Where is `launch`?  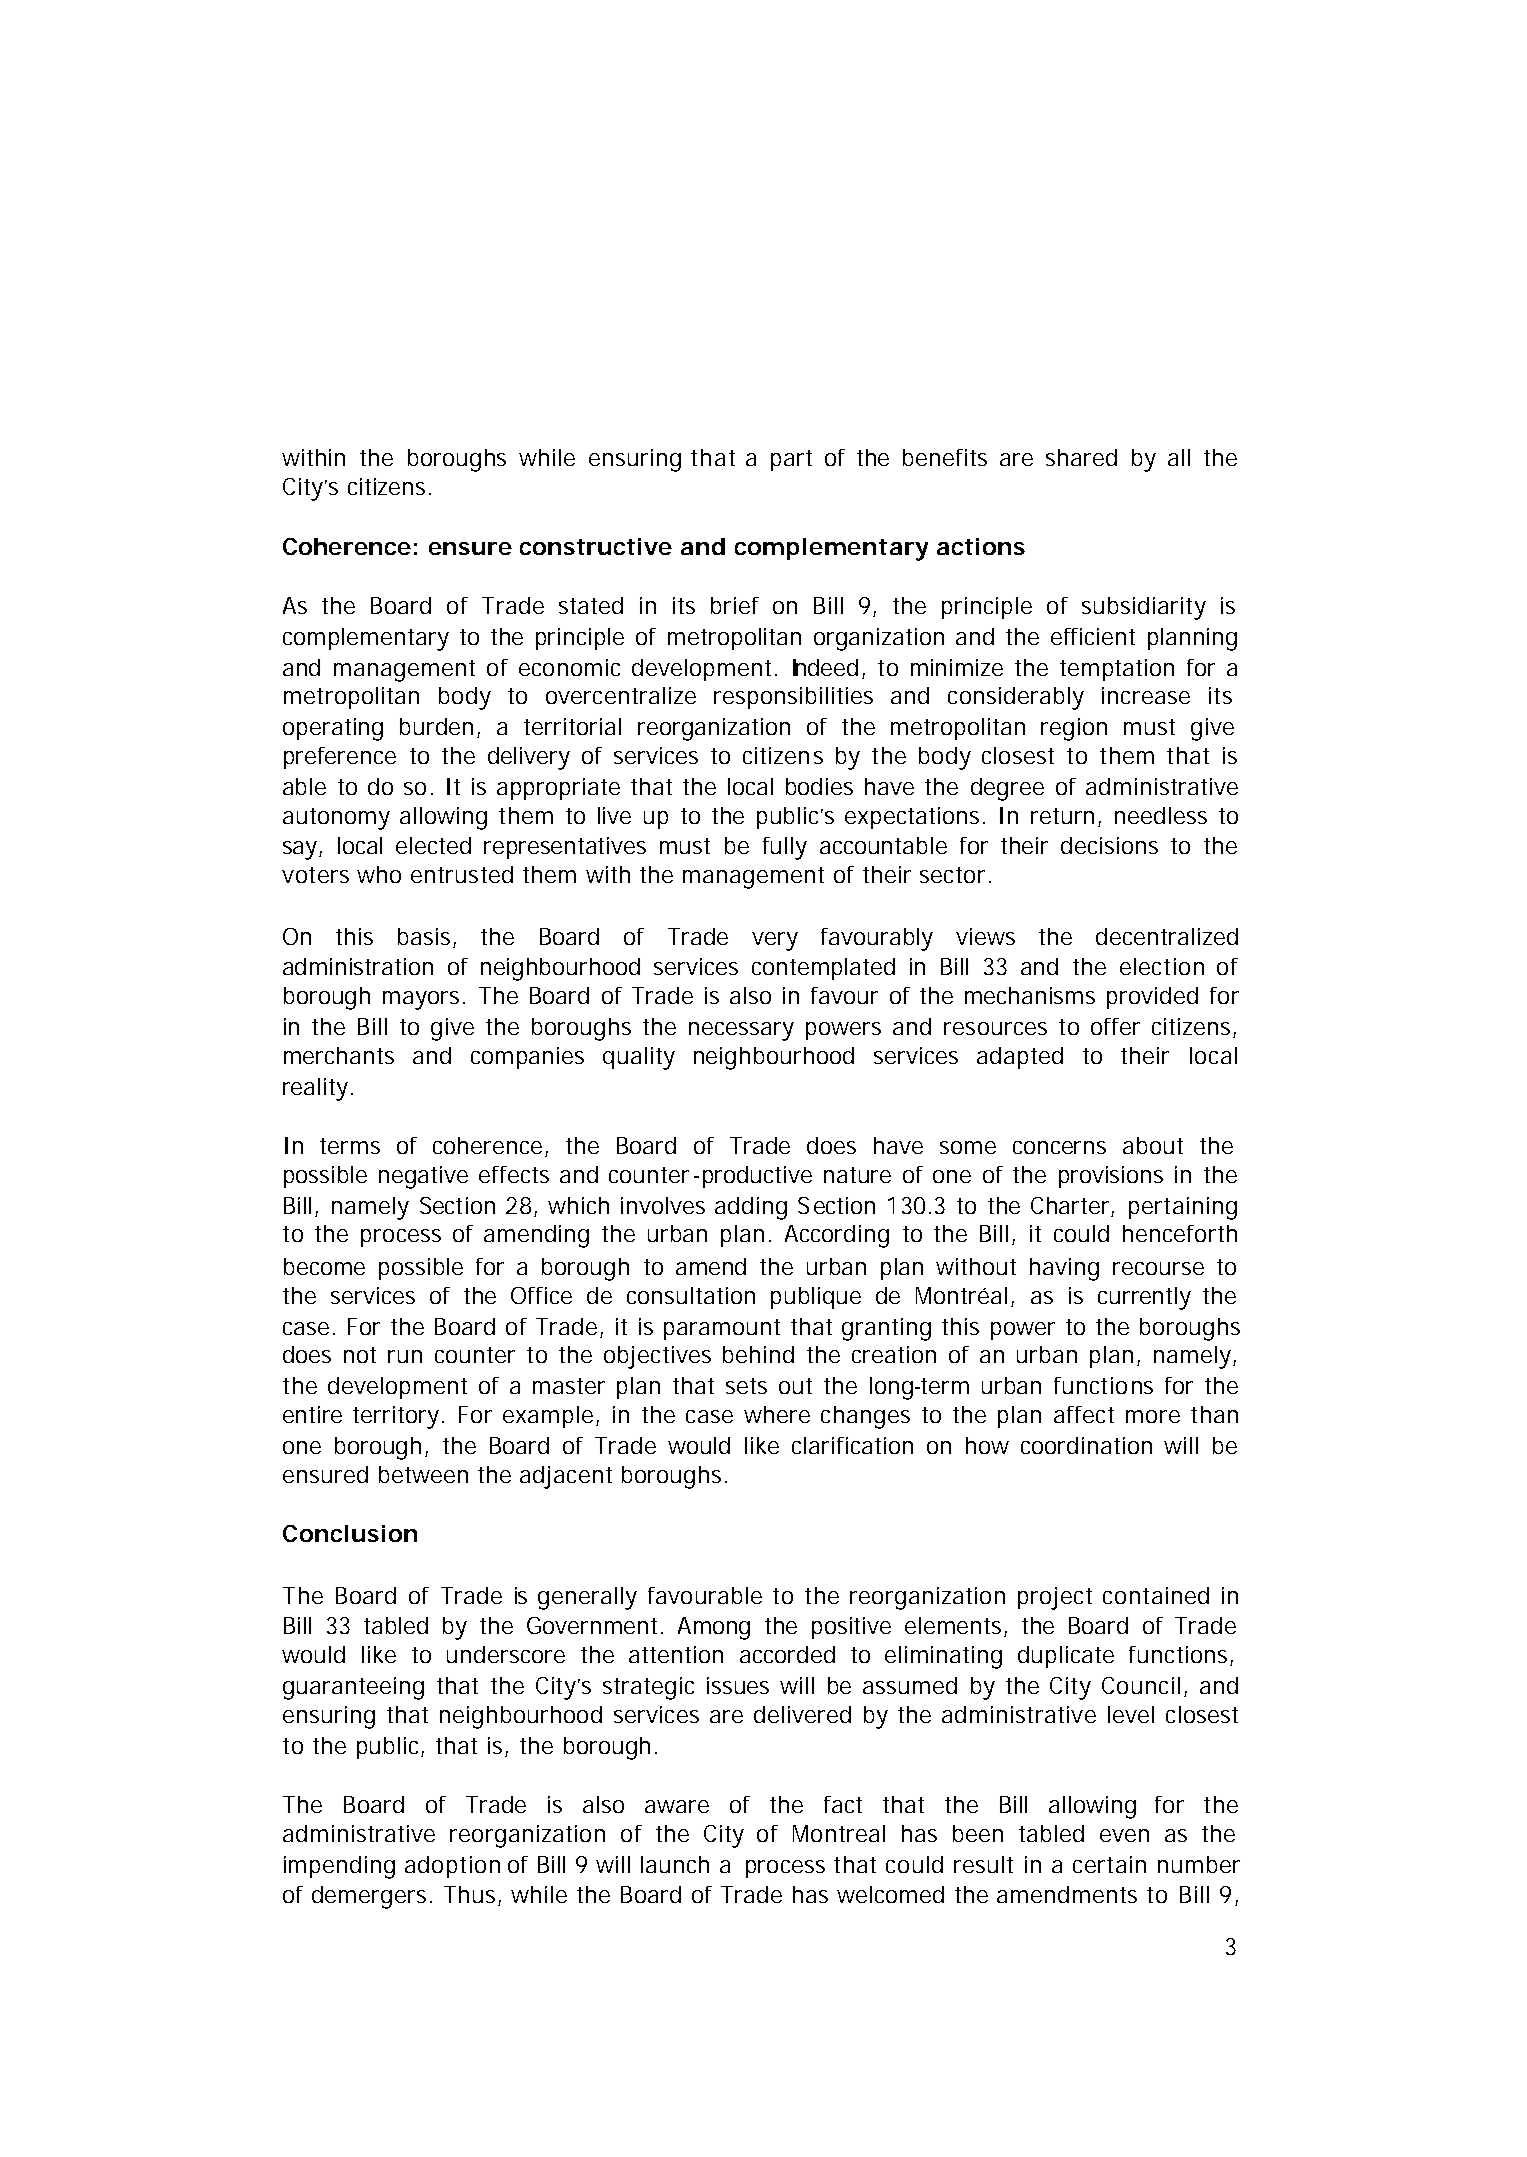 launch is located at coordinates (675, 1864).
